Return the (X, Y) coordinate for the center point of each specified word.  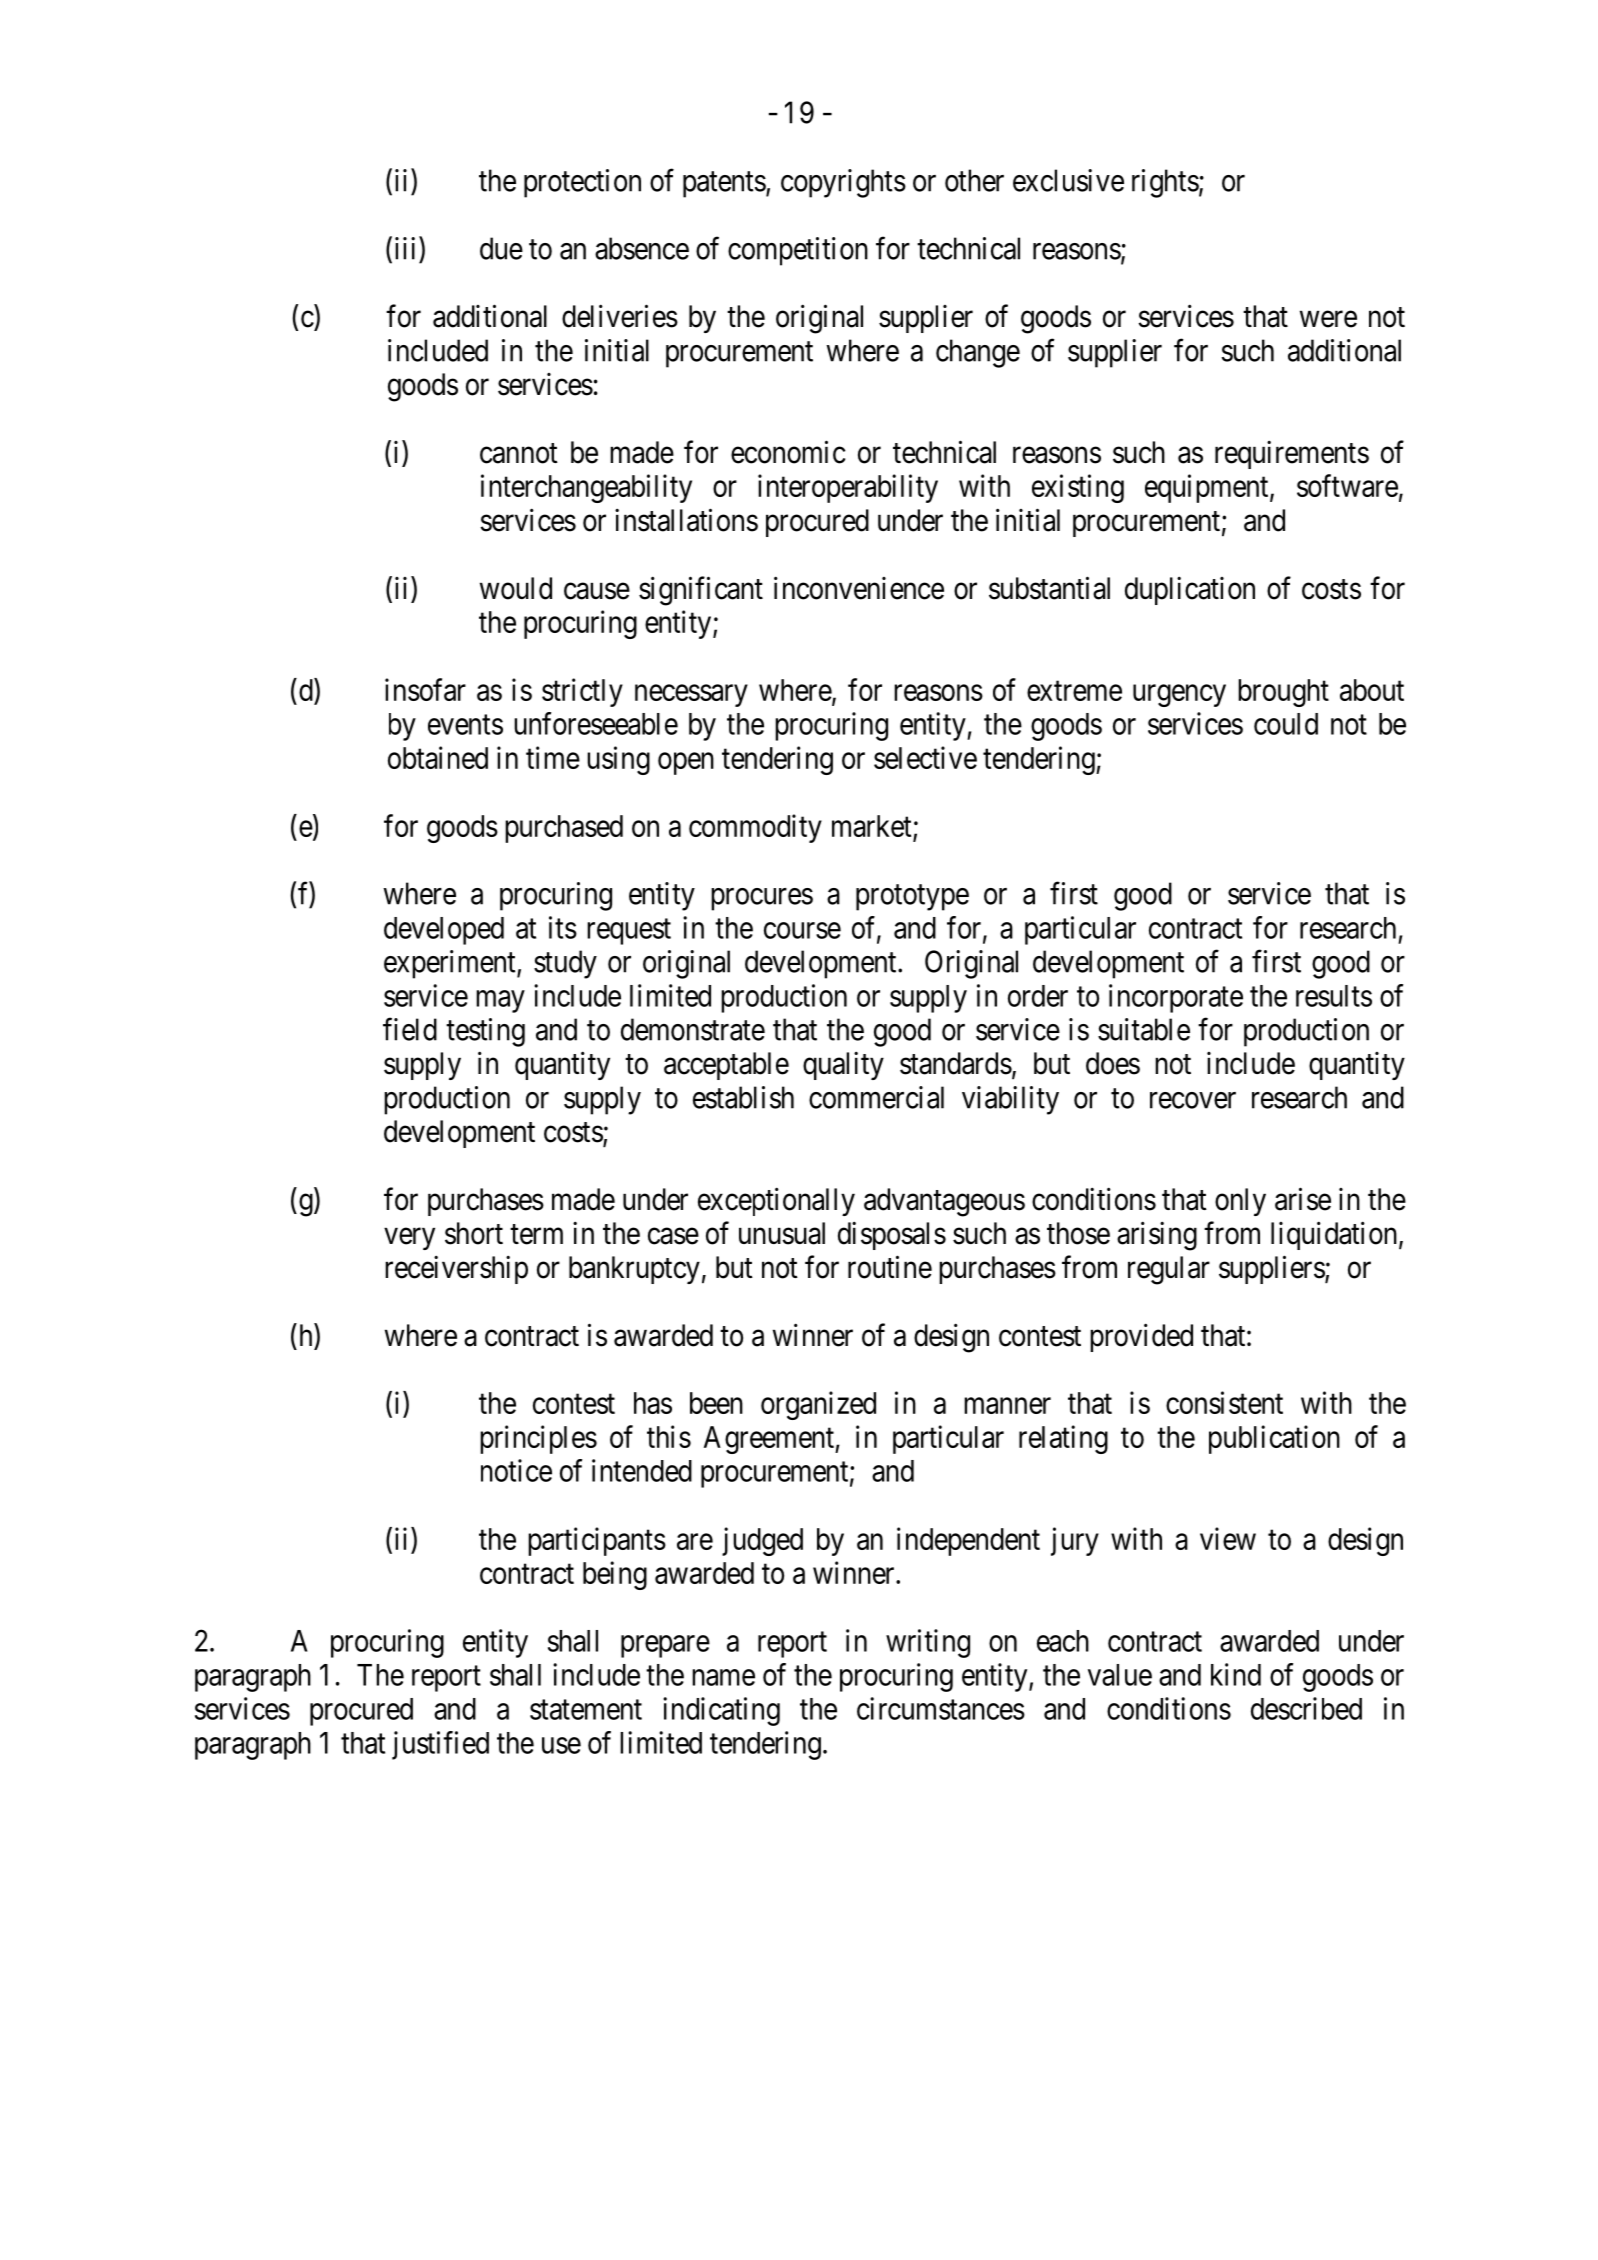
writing (928, 1643)
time (553, 757)
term (536, 1234)
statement (586, 1710)
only (1240, 1202)
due (501, 248)
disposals (892, 1235)
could (1286, 724)
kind (1236, 1674)
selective (925, 757)
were (1328, 319)
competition (798, 251)
